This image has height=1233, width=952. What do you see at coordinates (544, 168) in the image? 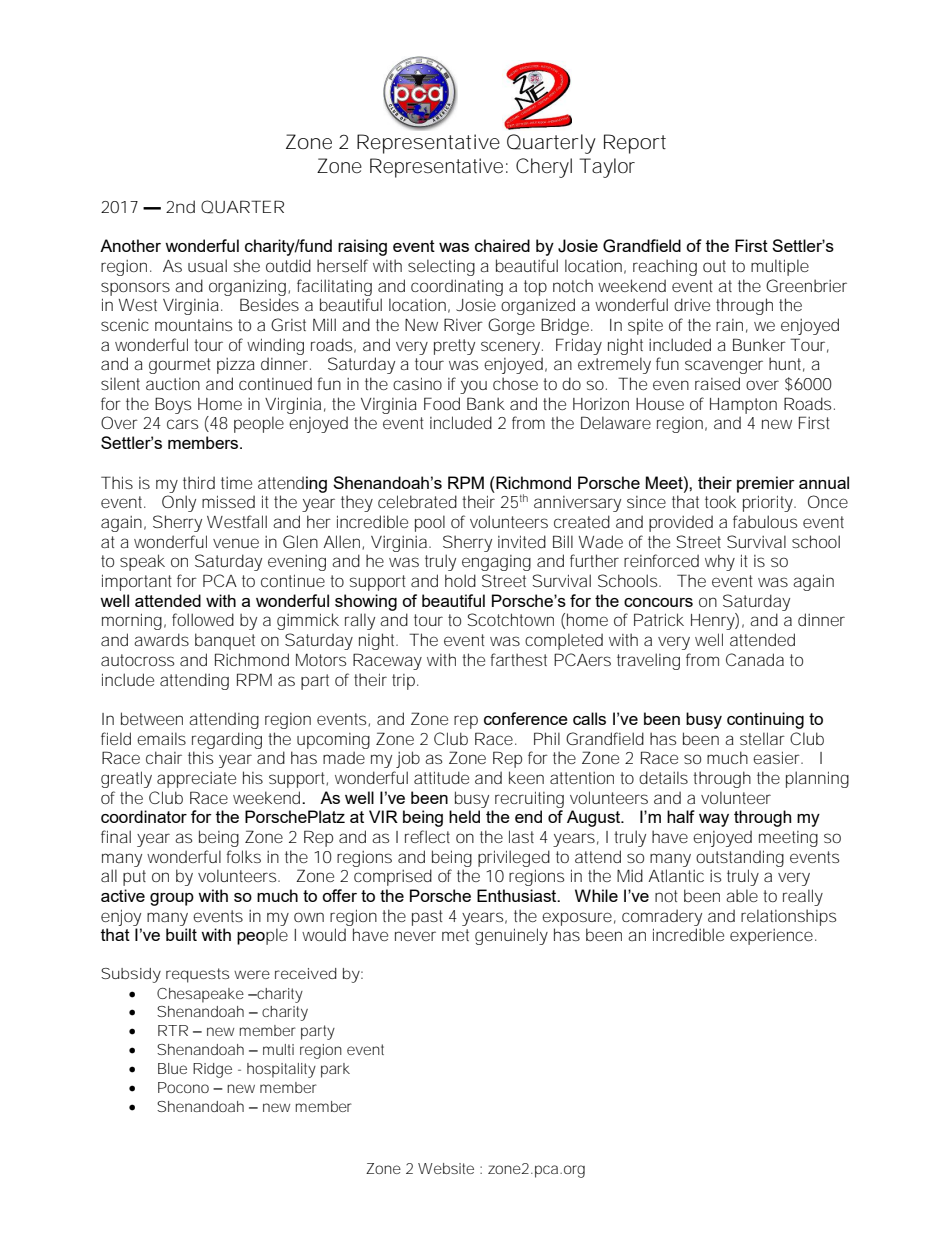
I see `Cheryl` at bounding box center [544, 168].
